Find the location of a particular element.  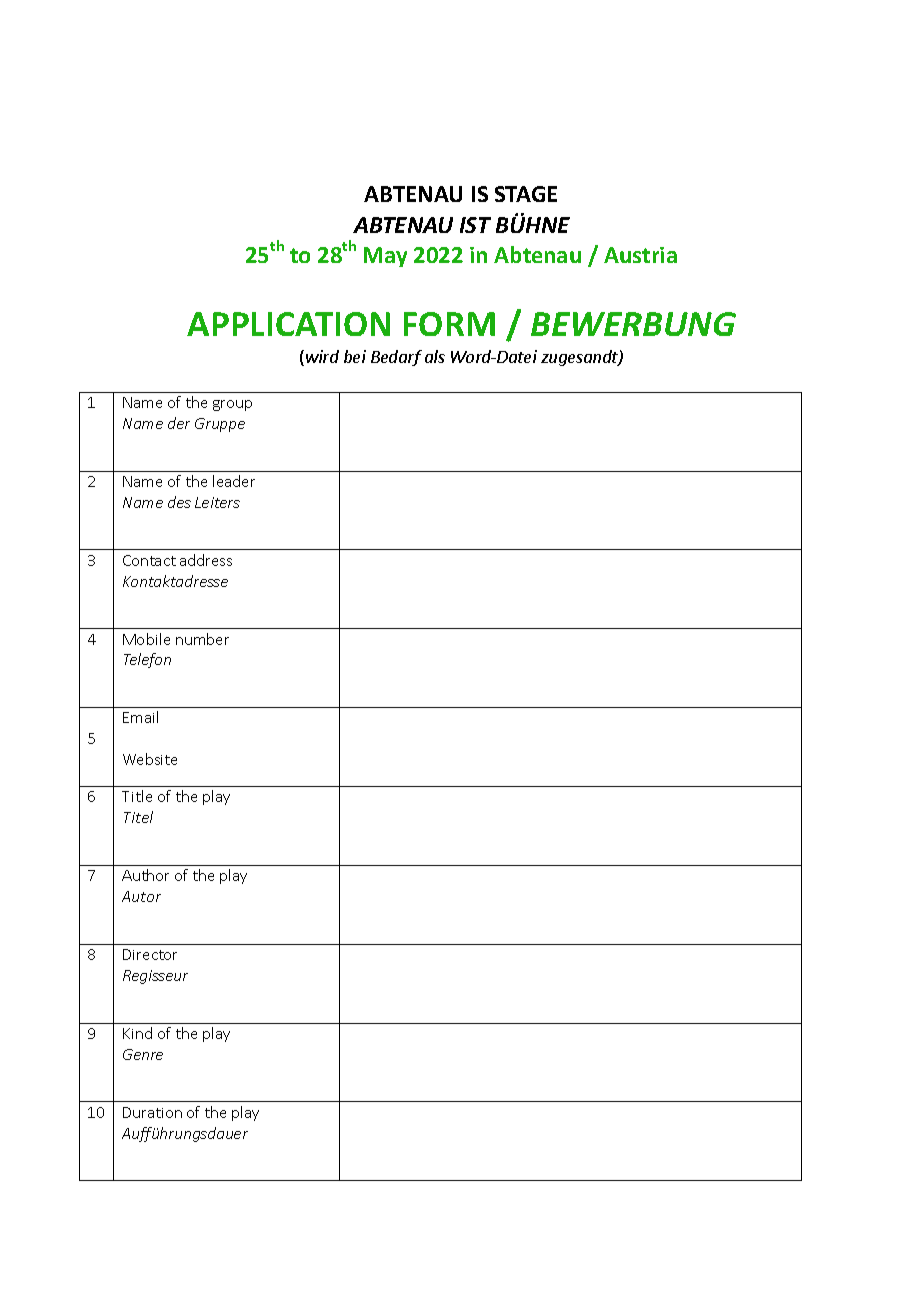

Duration is located at coordinates (152, 1112).
